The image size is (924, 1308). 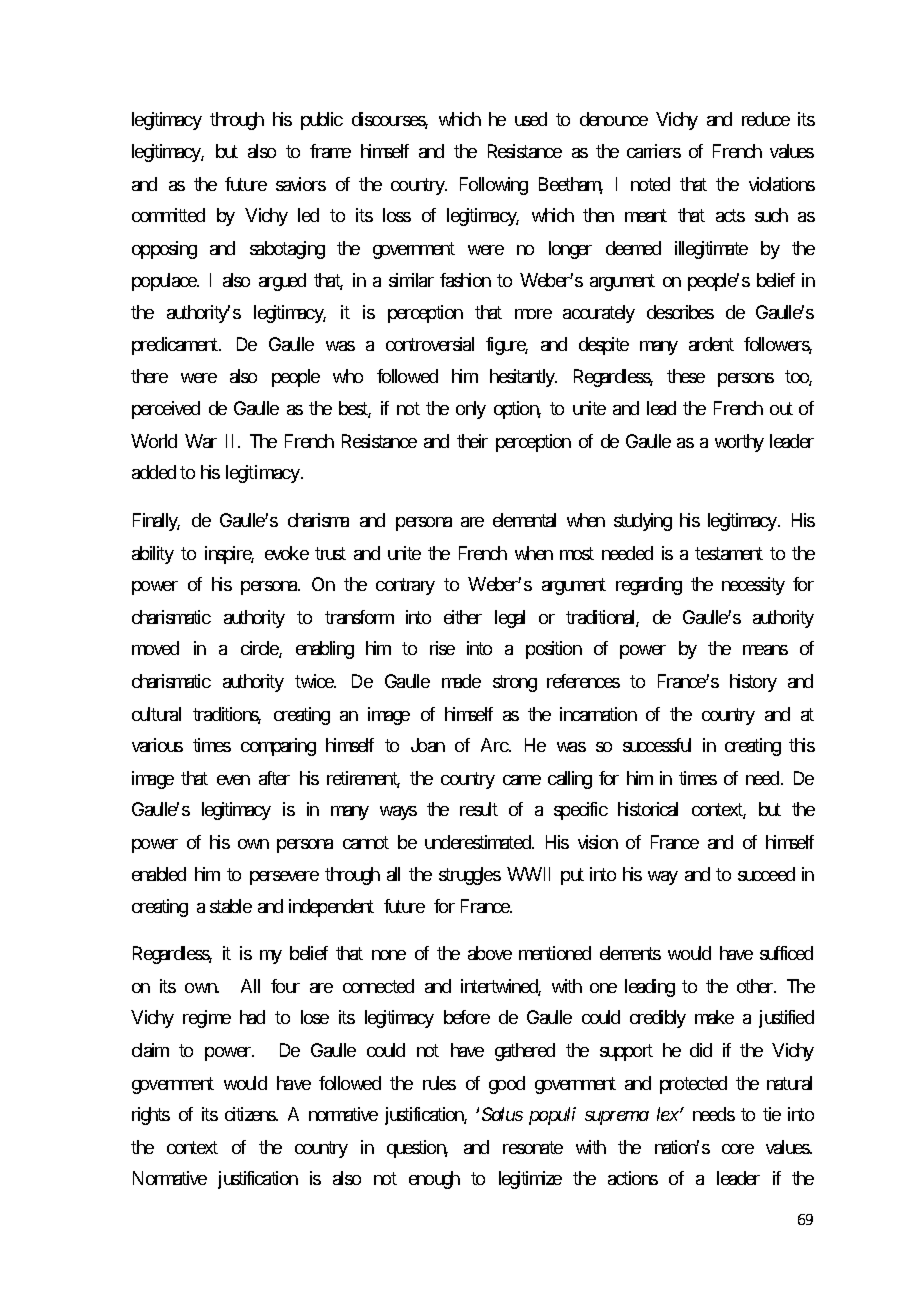 I want to click on enough, so click(x=434, y=1180).
